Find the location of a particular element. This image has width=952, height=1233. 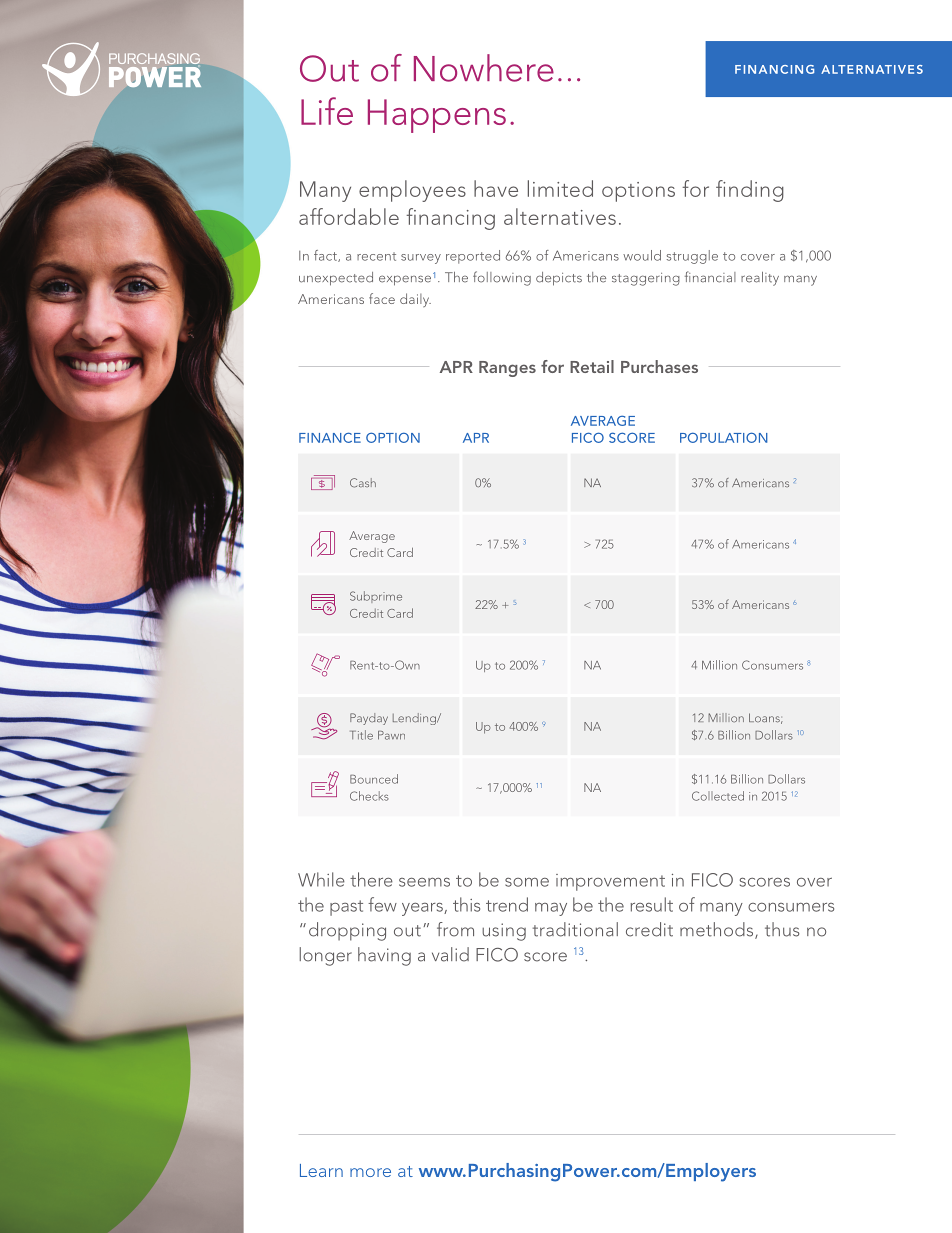

Life is located at coordinates (327, 111).
